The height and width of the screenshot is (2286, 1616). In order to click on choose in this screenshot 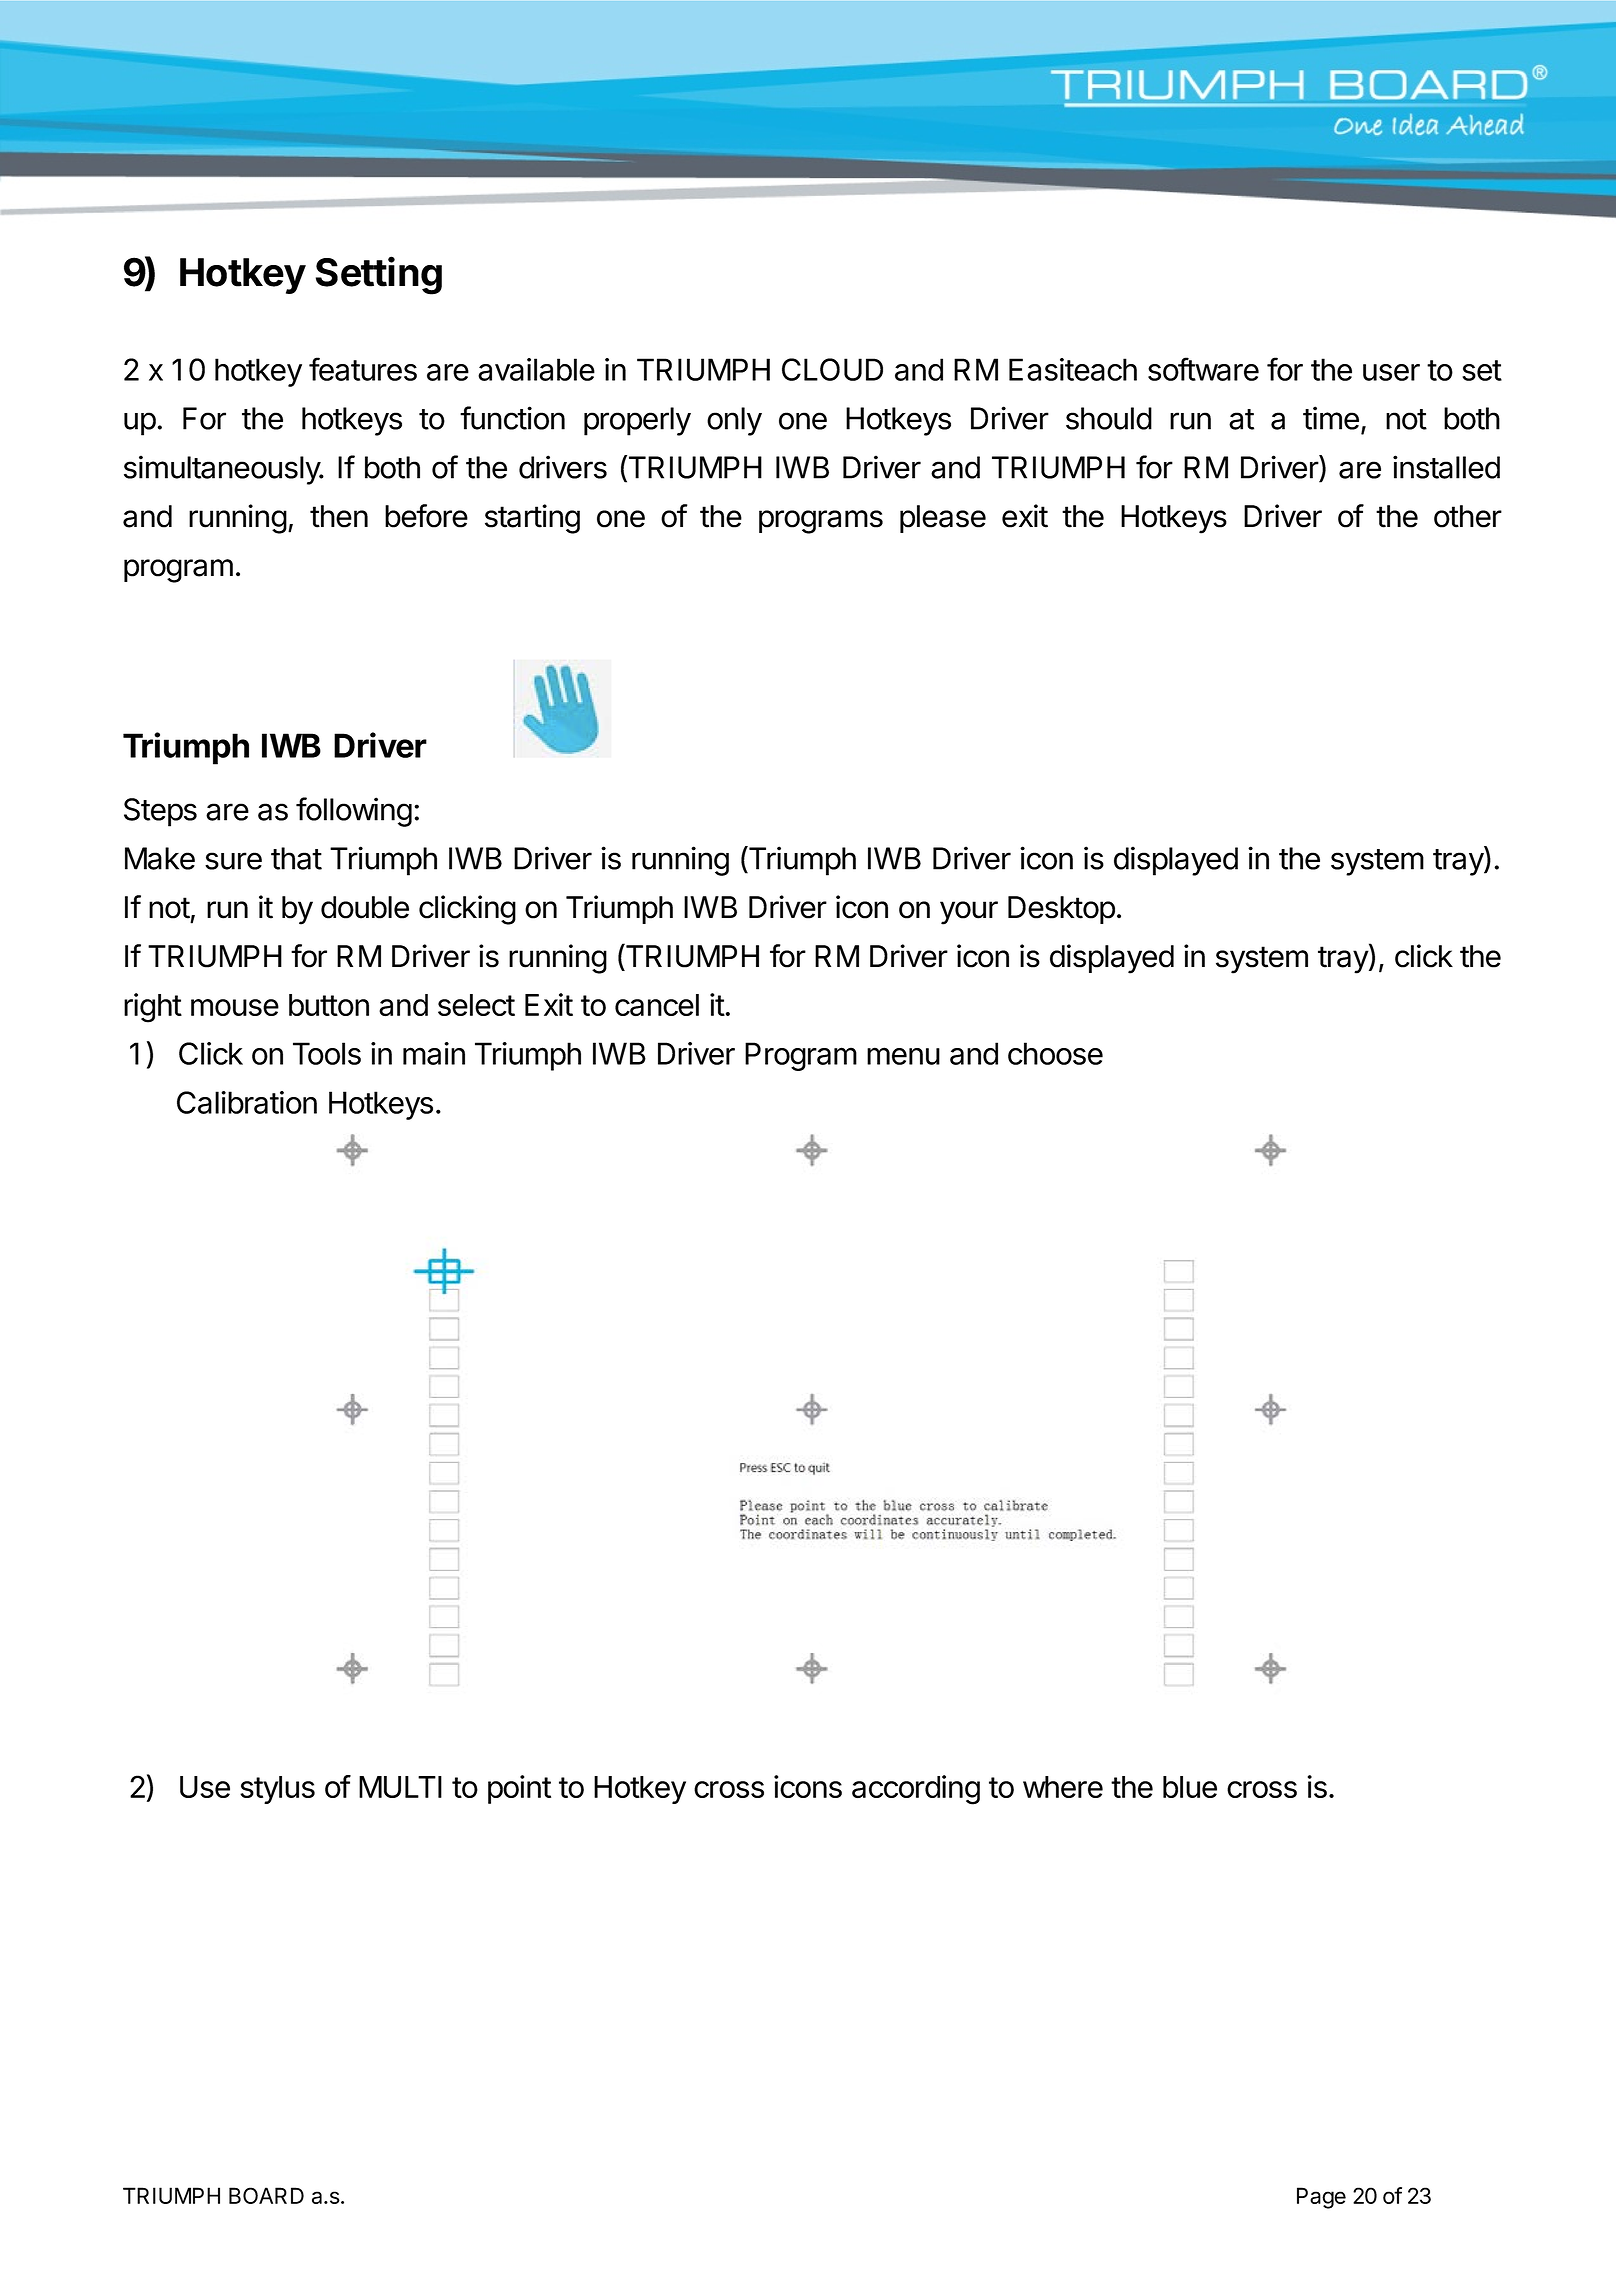, I will do `click(1055, 1053)`.
